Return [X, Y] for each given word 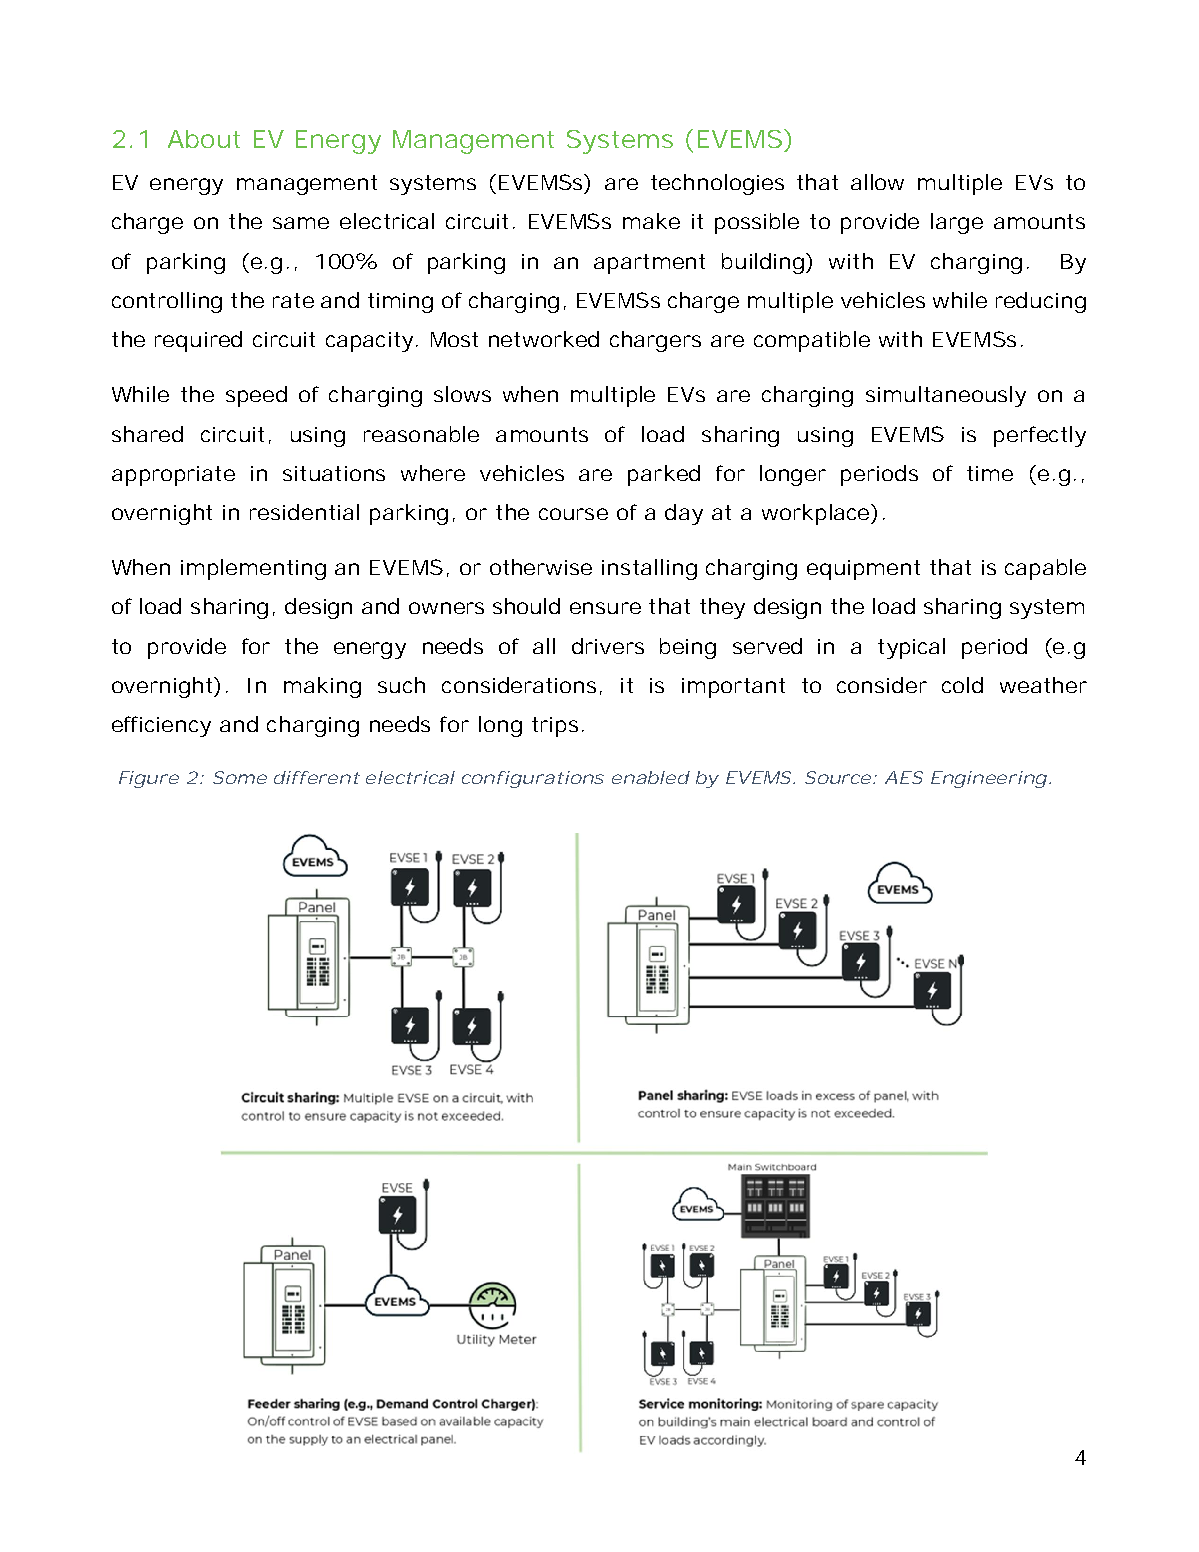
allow [877, 182]
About [204, 139]
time [990, 473]
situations [334, 473]
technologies [717, 184]
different [317, 777]
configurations [533, 779]
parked [664, 475]
